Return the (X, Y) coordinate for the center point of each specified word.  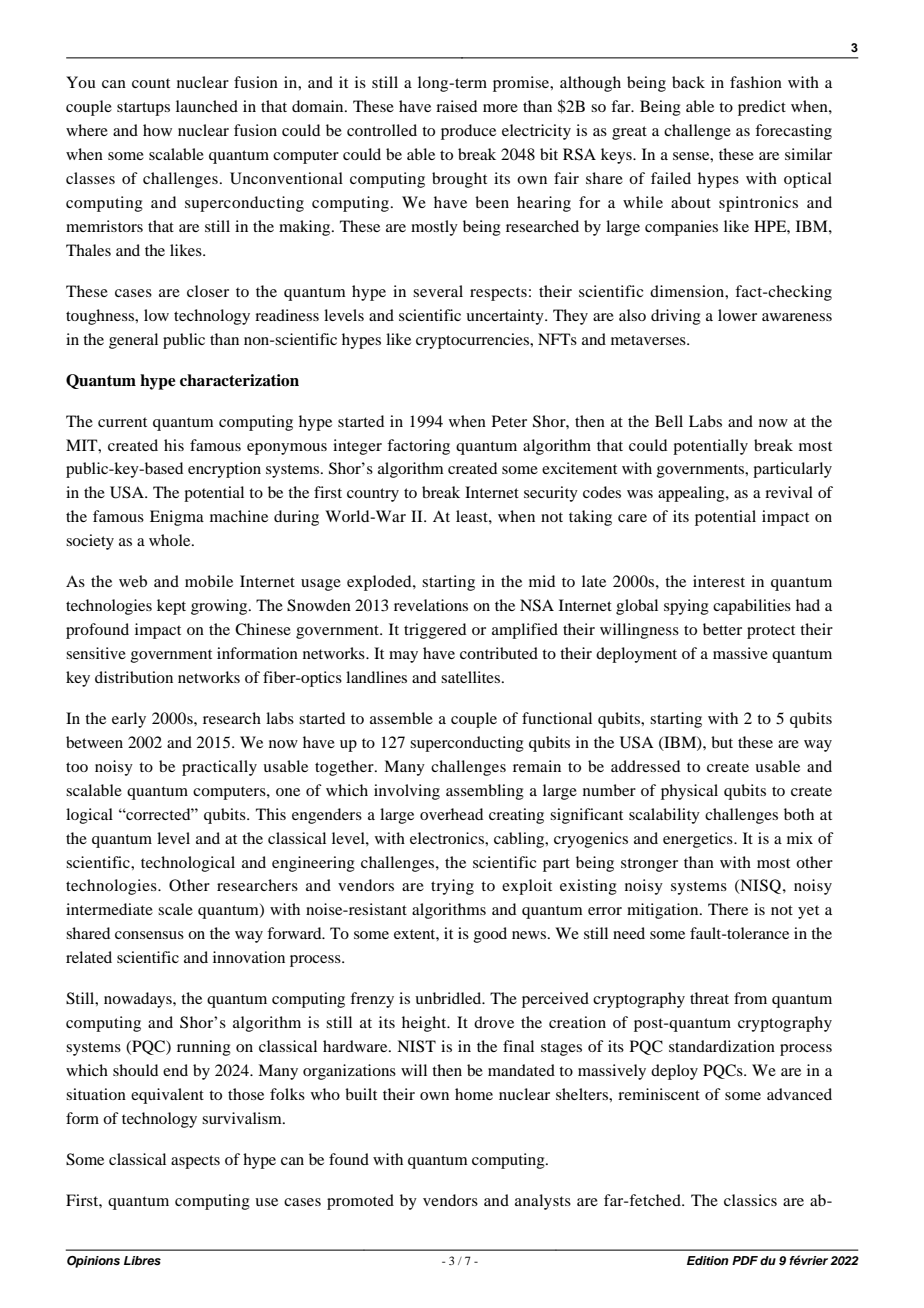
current (122, 422)
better (722, 629)
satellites (472, 677)
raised (456, 106)
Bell (669, 421)
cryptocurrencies (474, 341)
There (728, 909)
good (490, 935)
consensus (149, 935)
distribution (134, 677)
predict (762, 108)
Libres (142, 1260)
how (157, 130)
